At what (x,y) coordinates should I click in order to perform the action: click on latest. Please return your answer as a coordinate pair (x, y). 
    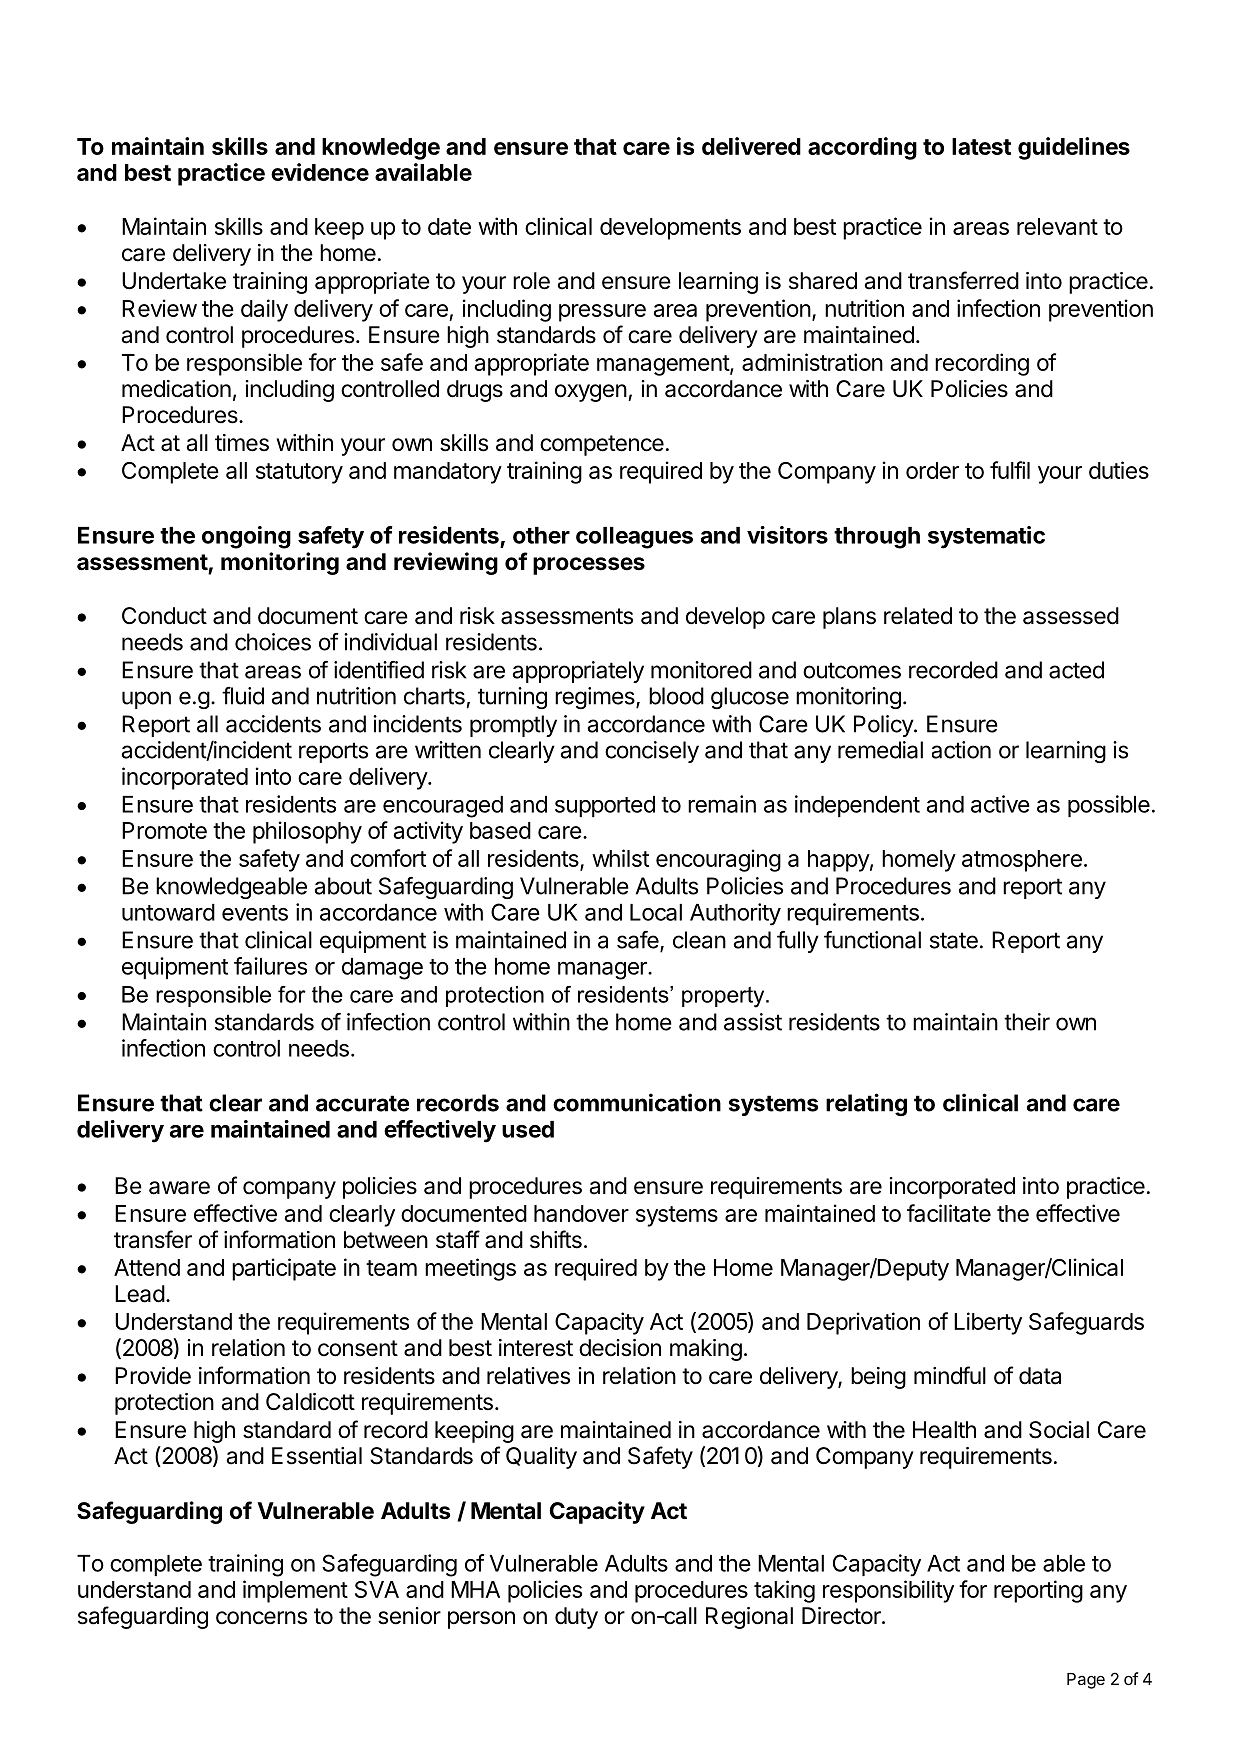
    Looking at the image, I should click on (981, 146).
